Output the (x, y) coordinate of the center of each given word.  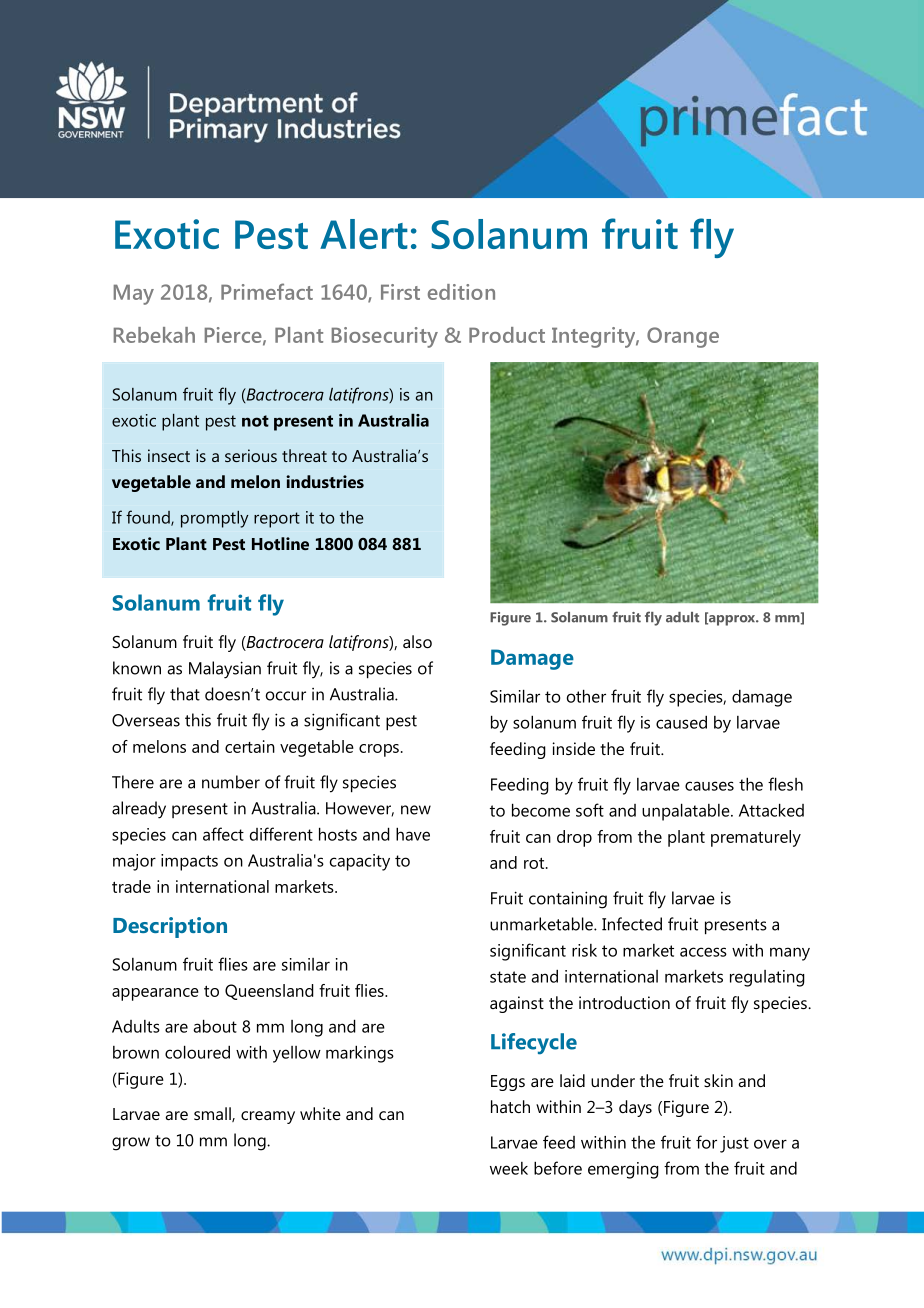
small (213, 1114)
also (417, 641)
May (134, 294)
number (231, 782)
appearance (155, 994)
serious (251, 455)
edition (461, 292)
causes (709, 786)
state (508, 977)
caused (681, 722)
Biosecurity (385, 337)
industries (325, 481)
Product (507, 335)
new (416, 810)
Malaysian (225, 670)
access (703, 952)
